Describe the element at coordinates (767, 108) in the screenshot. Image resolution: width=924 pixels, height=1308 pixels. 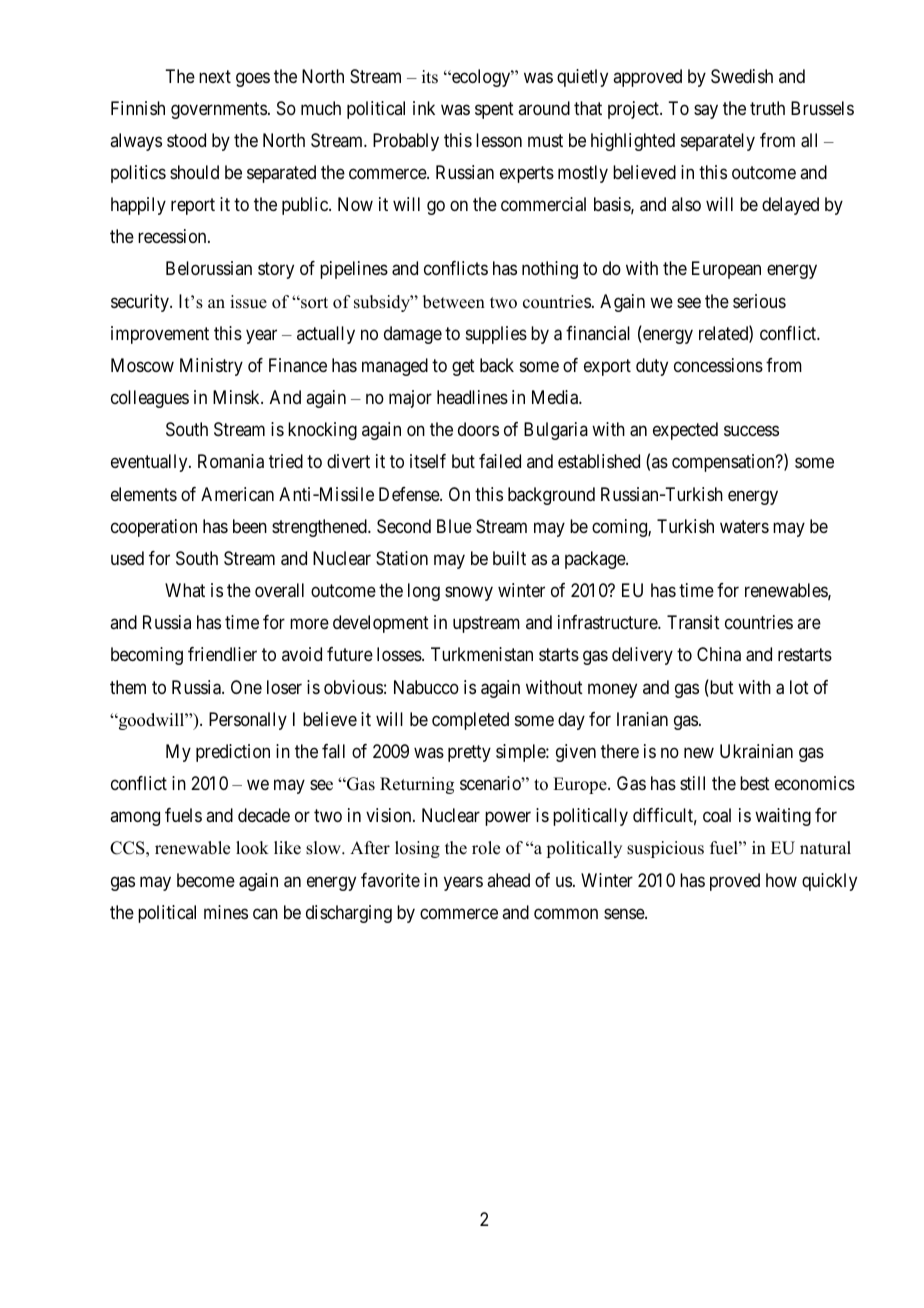
I see `truth` at that location.
